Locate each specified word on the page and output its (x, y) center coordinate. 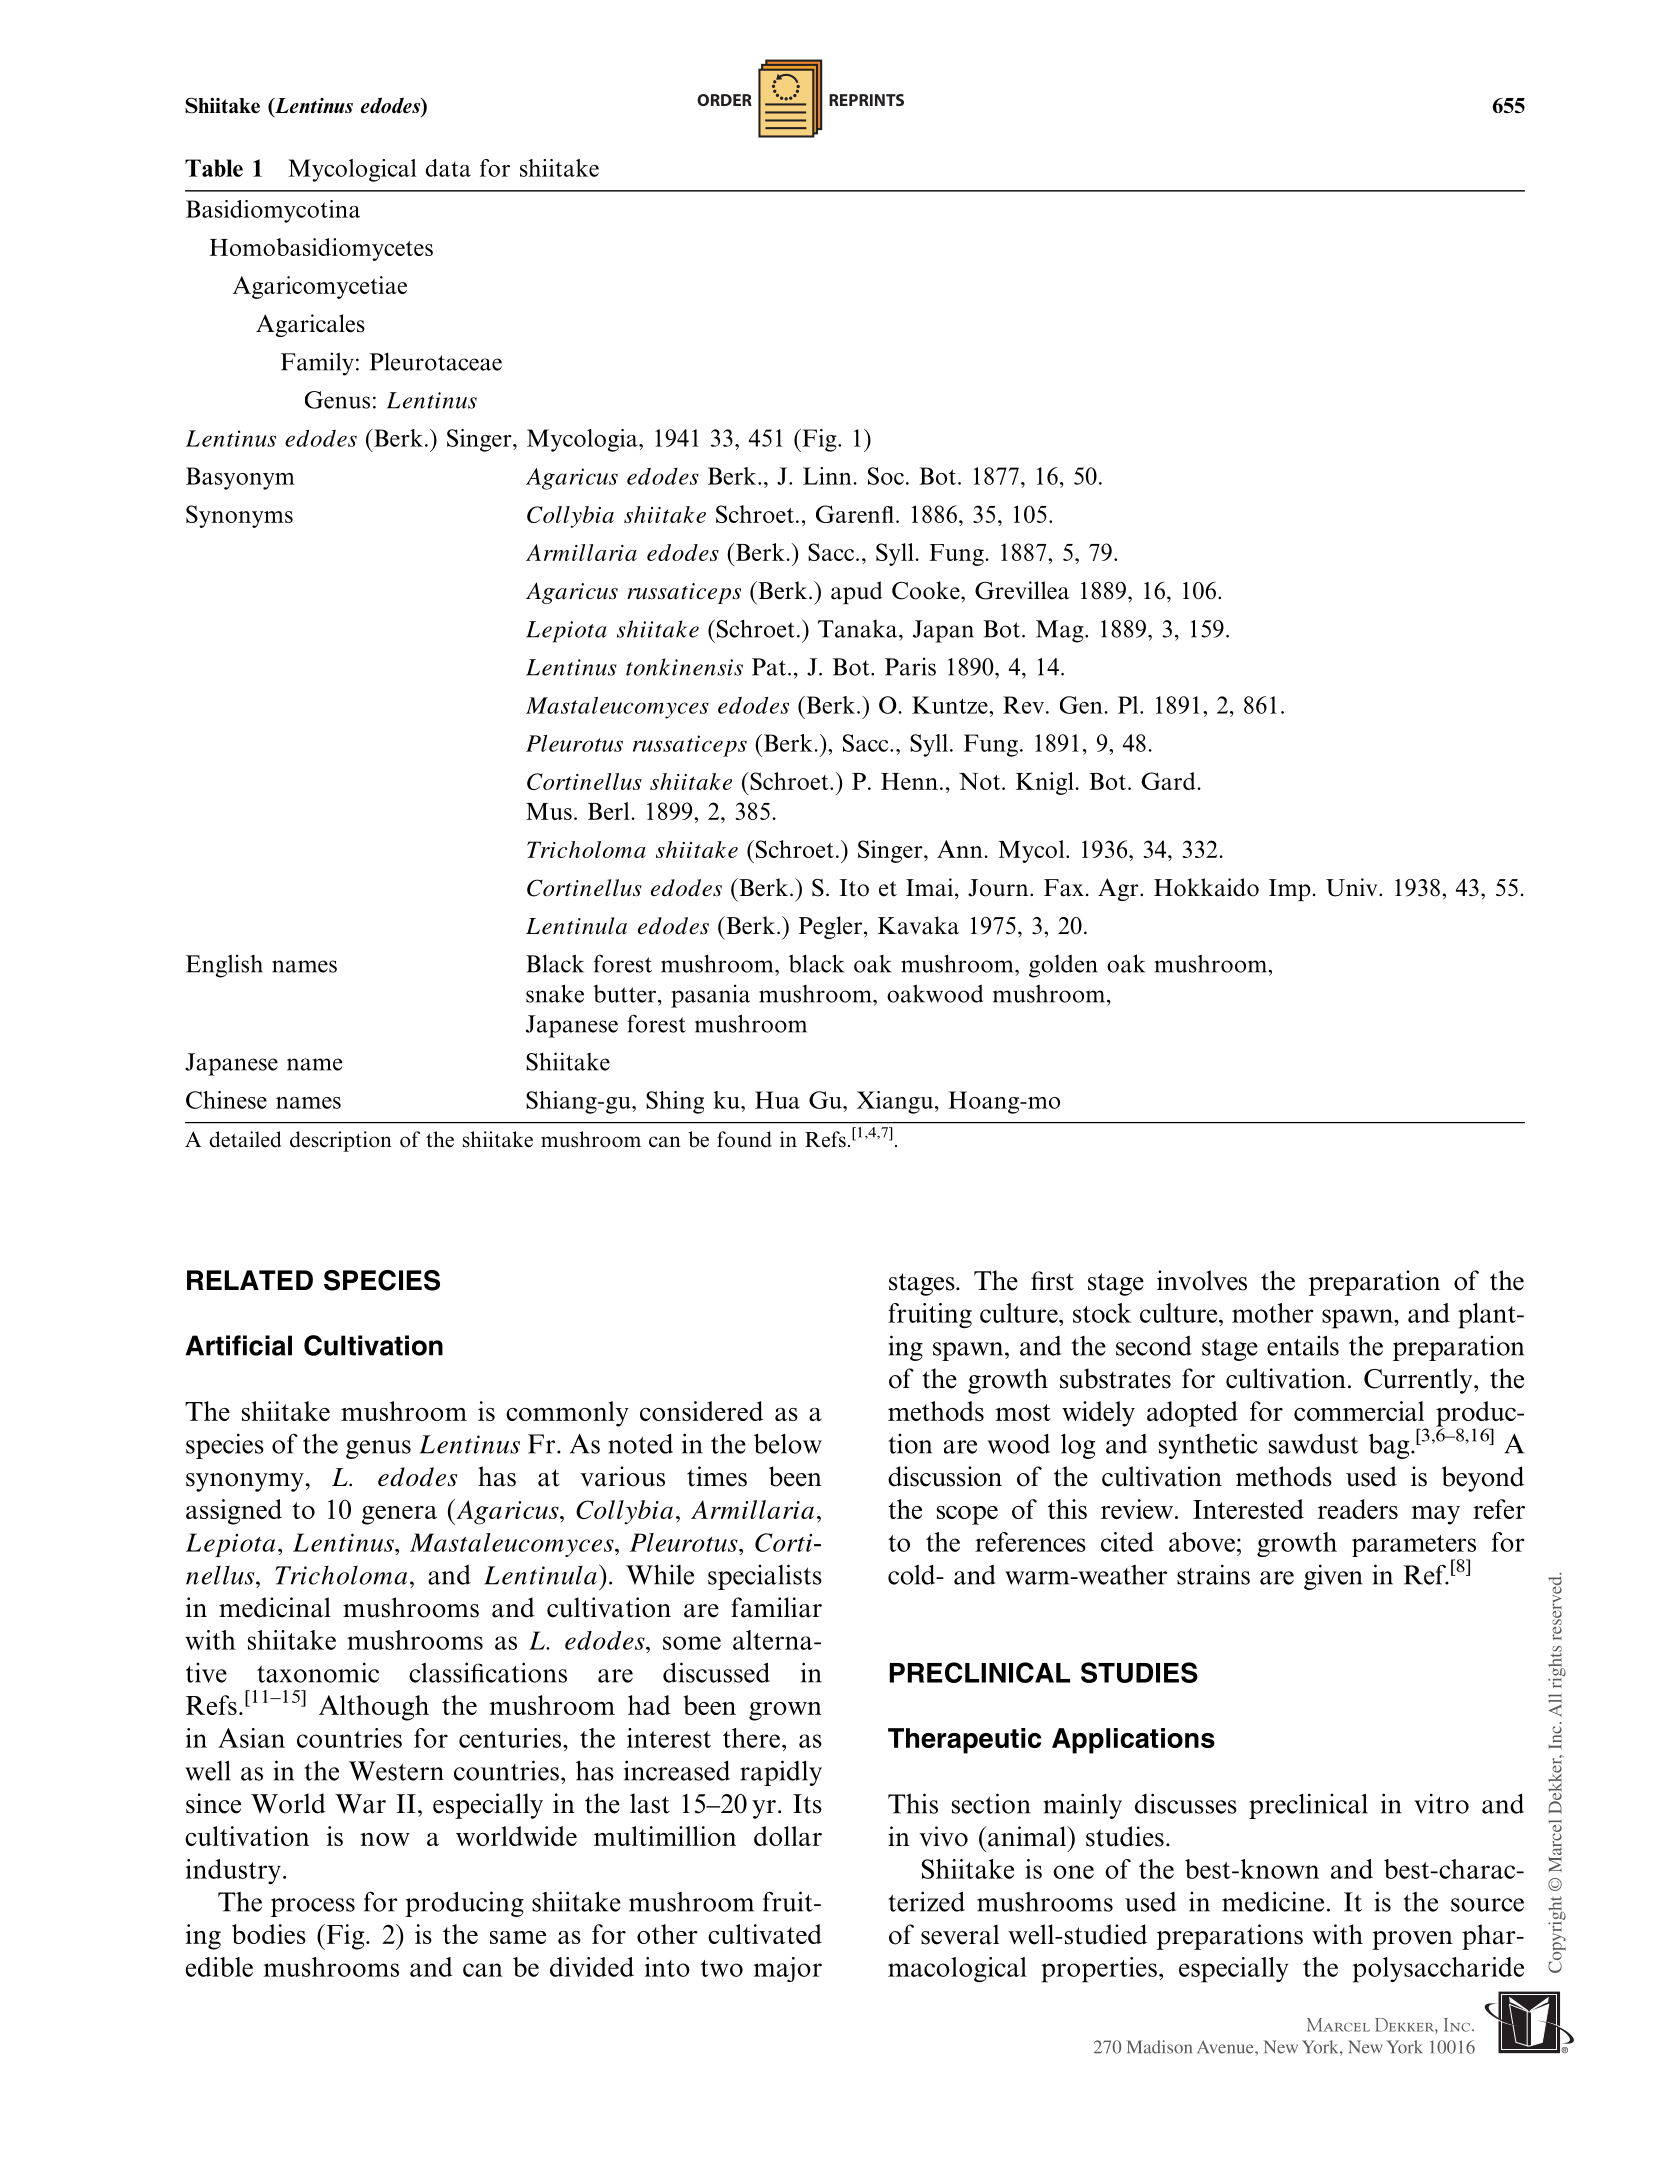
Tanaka (859, 629)
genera (399, 1515)
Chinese (226, 1100)
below (788, 1443)
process (313, 1907)
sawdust (1314, 1444)
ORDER (724, 100)
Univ (1353, 887)
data (448, 168)
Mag (1061, 631)
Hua (777, 1100)
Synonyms (239, 516)
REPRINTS (866, 100)
